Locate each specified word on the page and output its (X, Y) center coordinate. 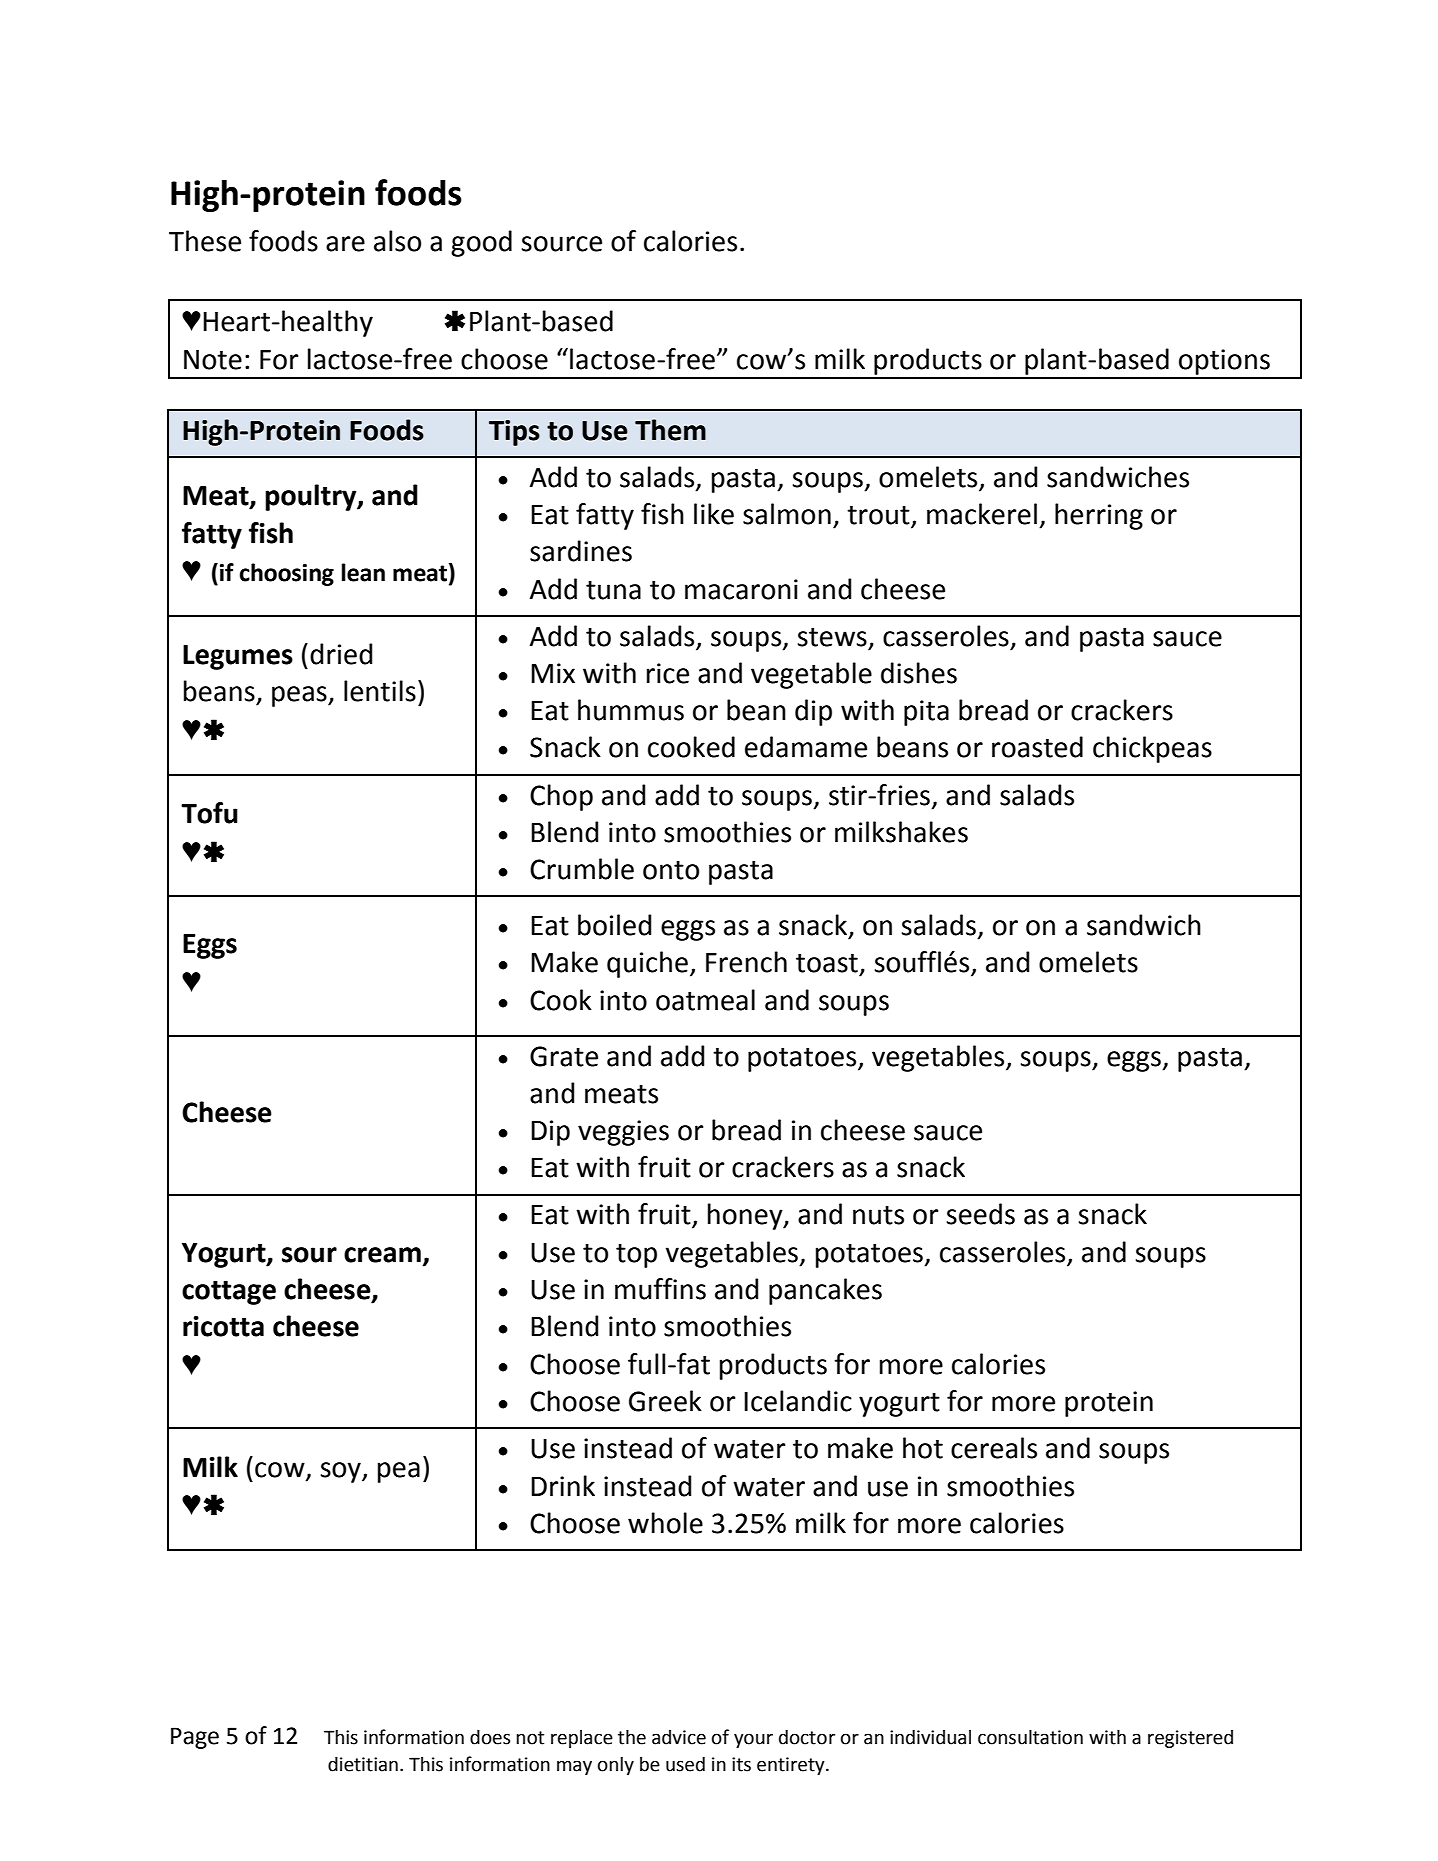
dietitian (363, 1764)
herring (1099, 516)
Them (670, 430)
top (636, 1256)
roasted (1037, 747)
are (345, 244)
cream (382, 1255)
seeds (980, 1214)
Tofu (209, 813)
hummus (631, 710)
